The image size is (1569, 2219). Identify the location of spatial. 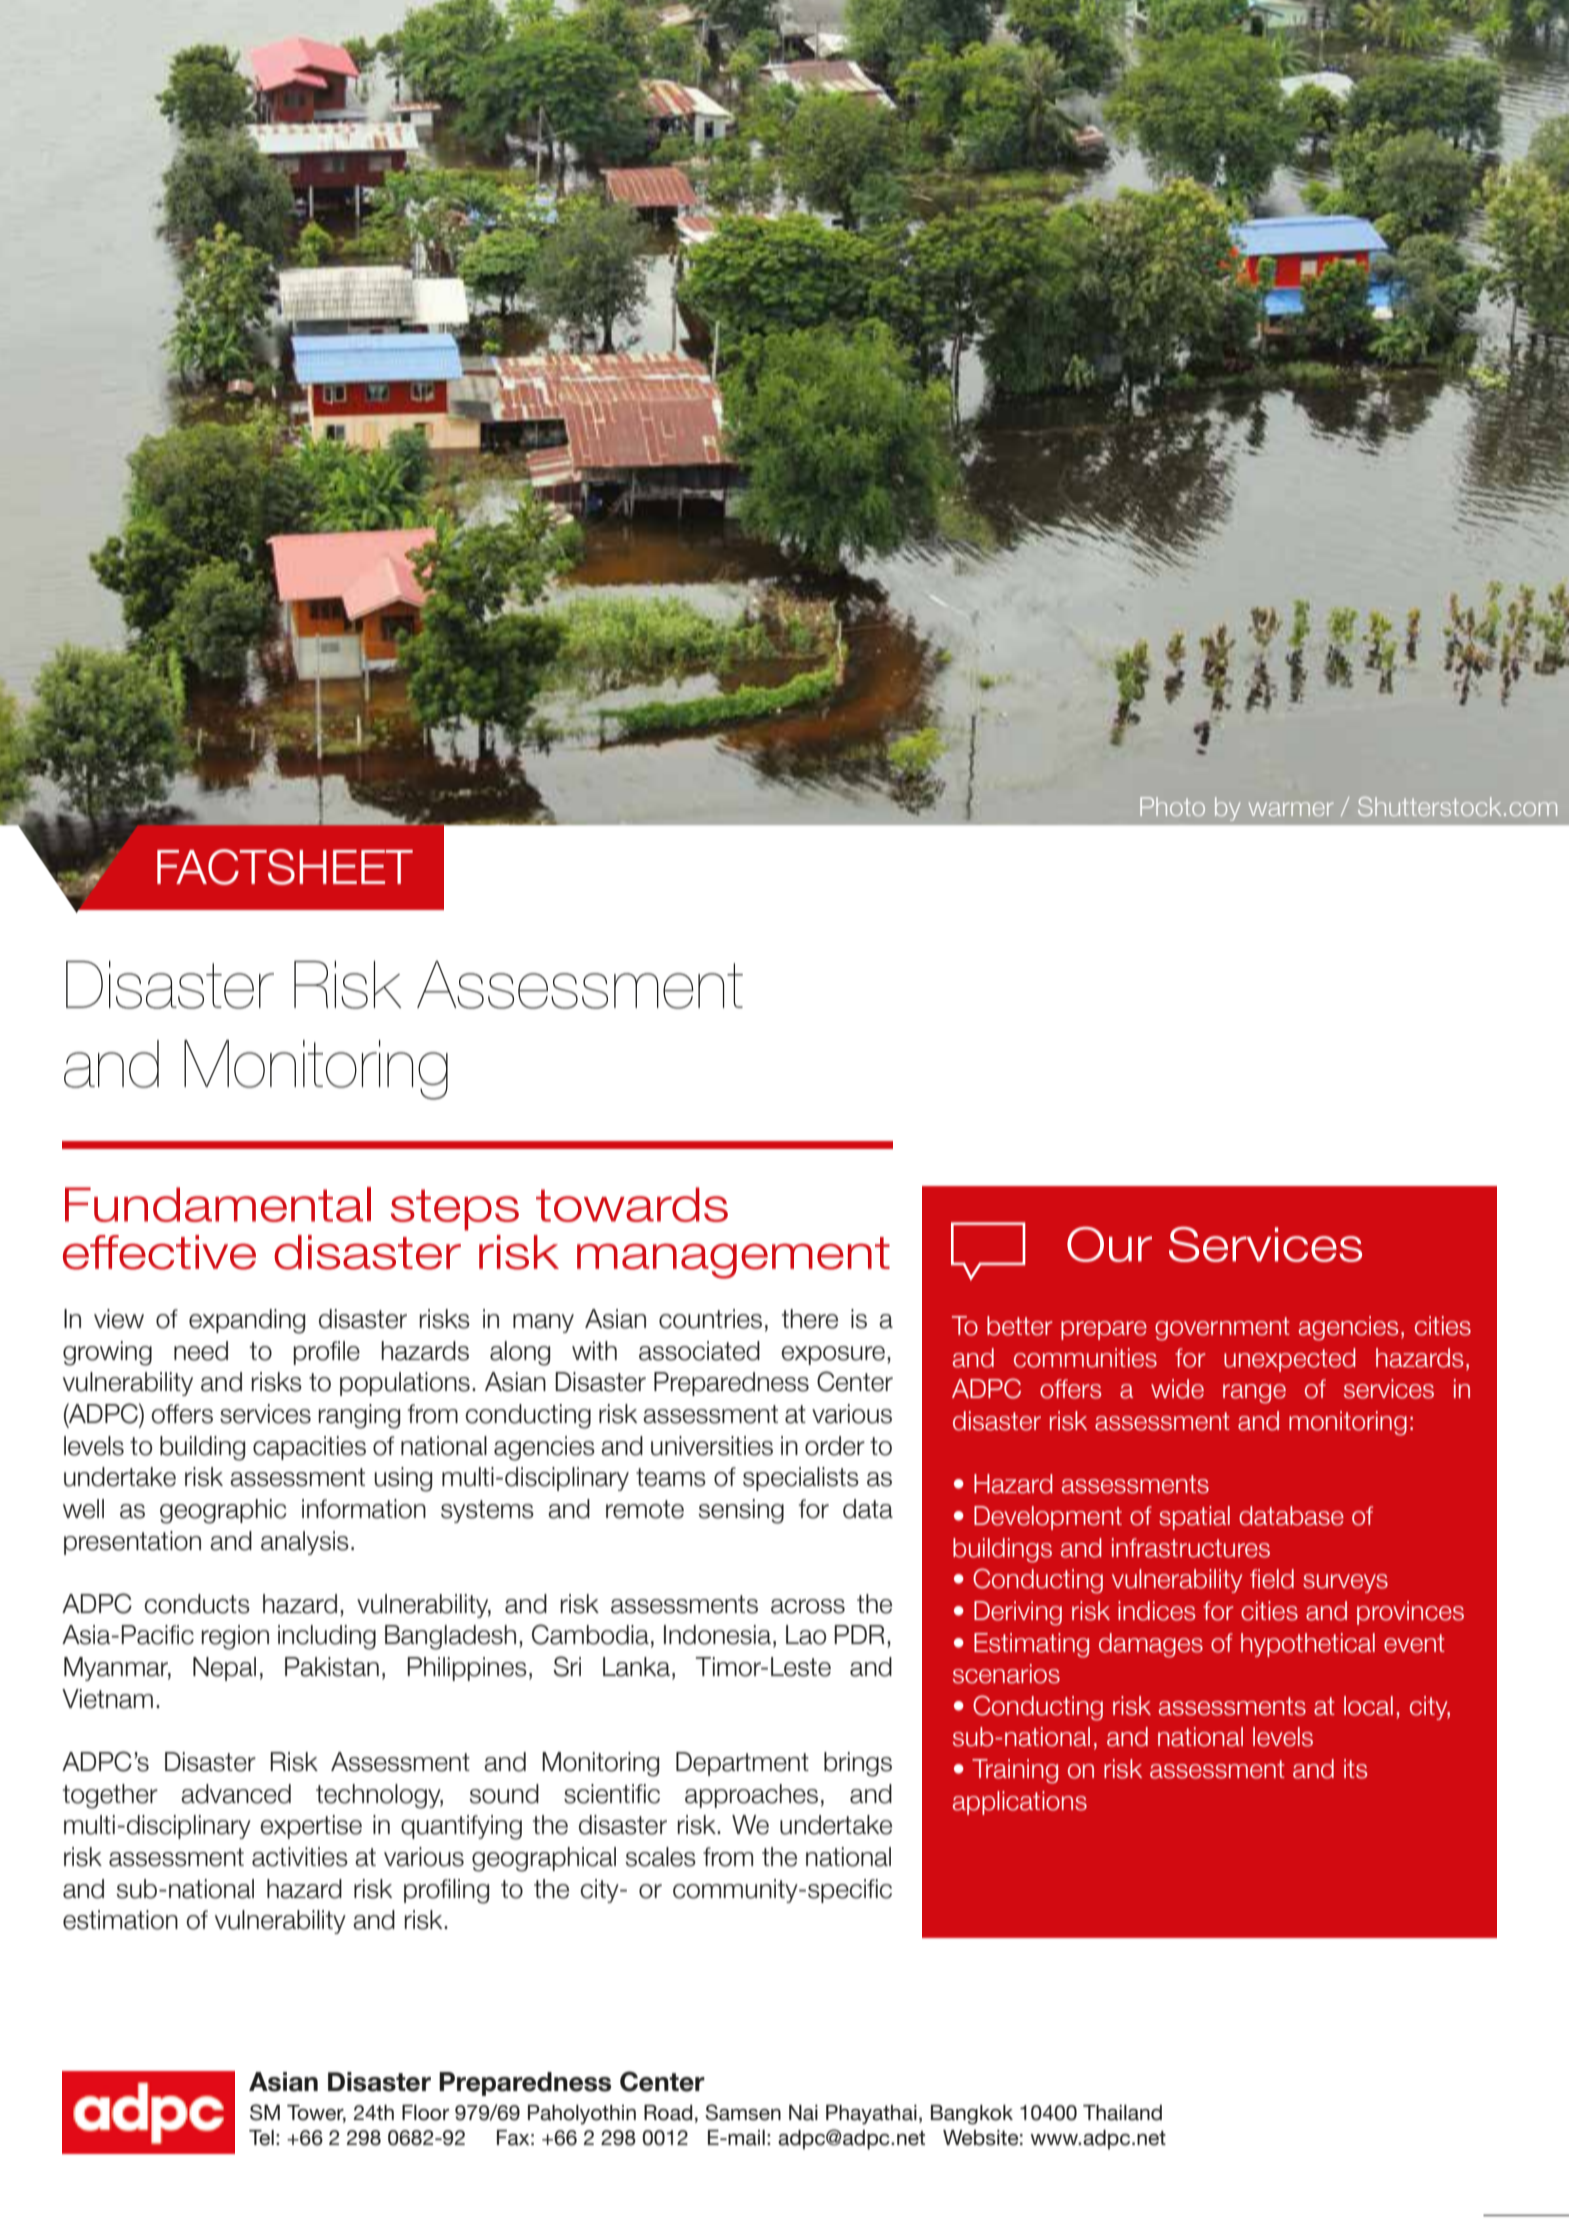
(1194, 1518).
